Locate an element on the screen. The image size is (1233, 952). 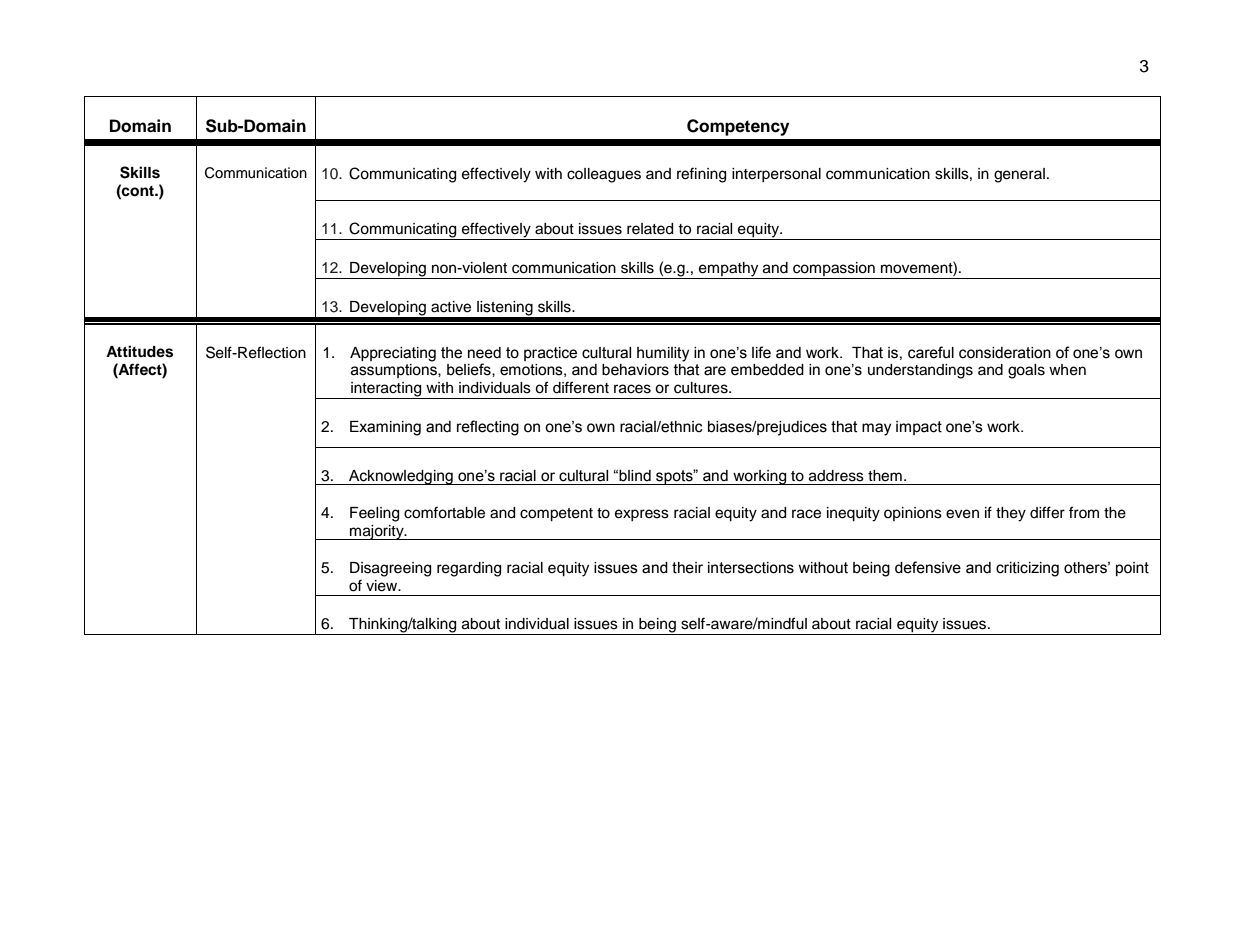
general is located at coordinates (1019, 175).
